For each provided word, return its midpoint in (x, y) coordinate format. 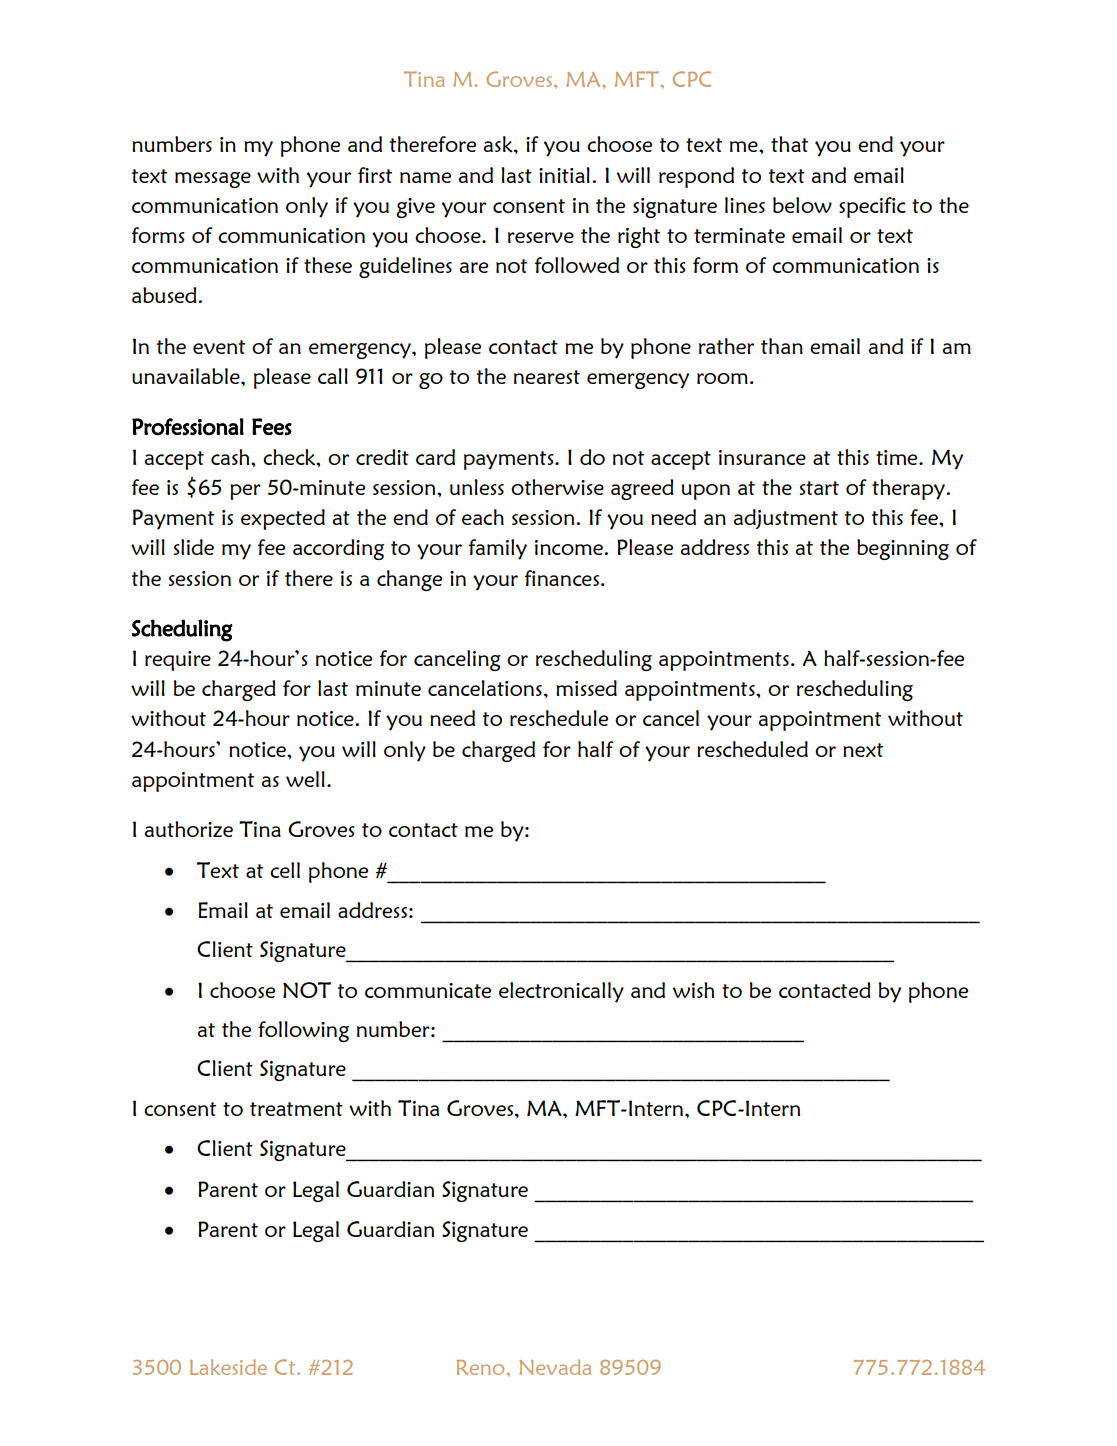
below (802, 205)
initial (564, 175)
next (863, 750)
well (305, 779)
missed (586, 688)
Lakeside (228, 1367)
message (213, 180)
